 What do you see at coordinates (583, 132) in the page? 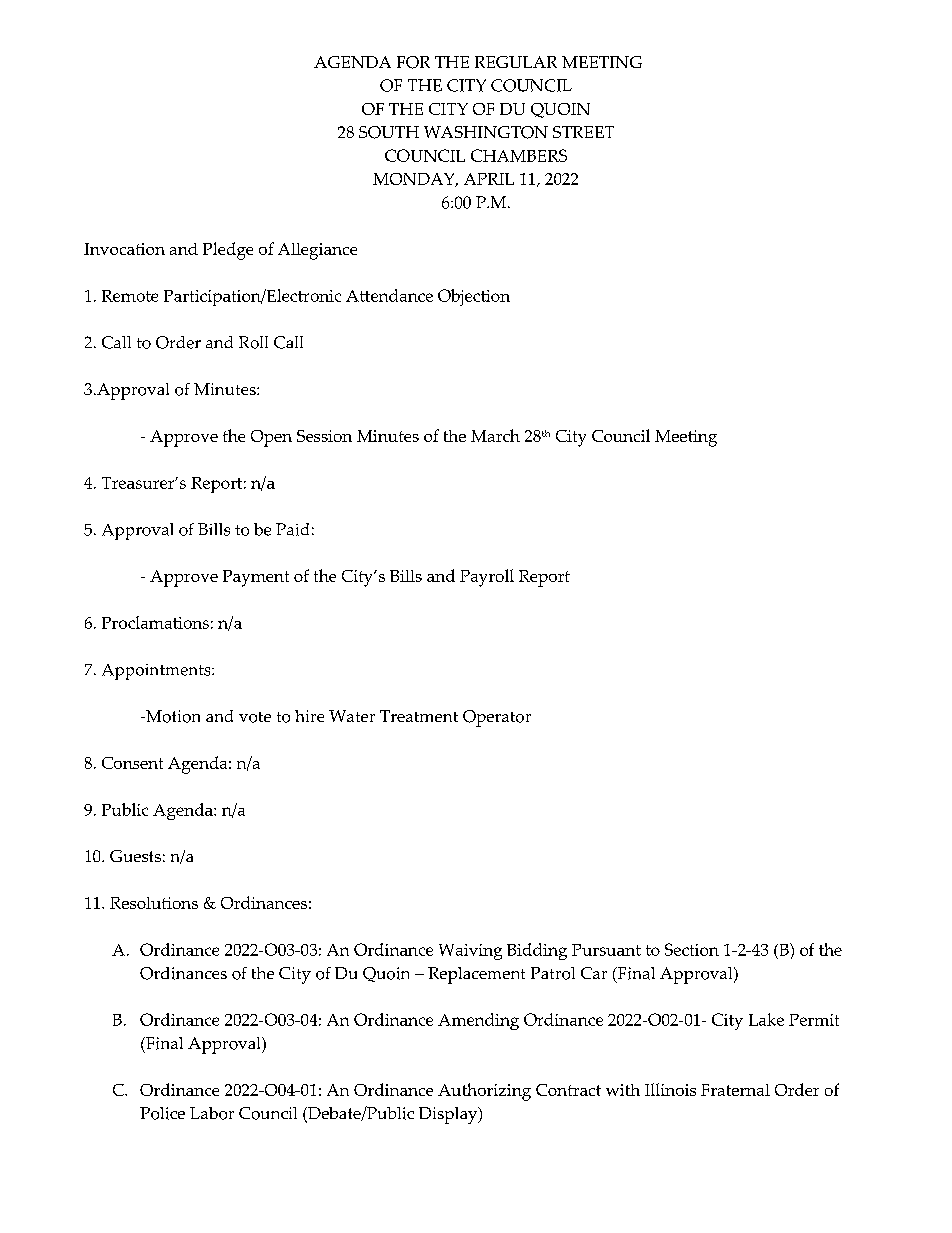
I see `STREET` at bounding box center [583, 132].
